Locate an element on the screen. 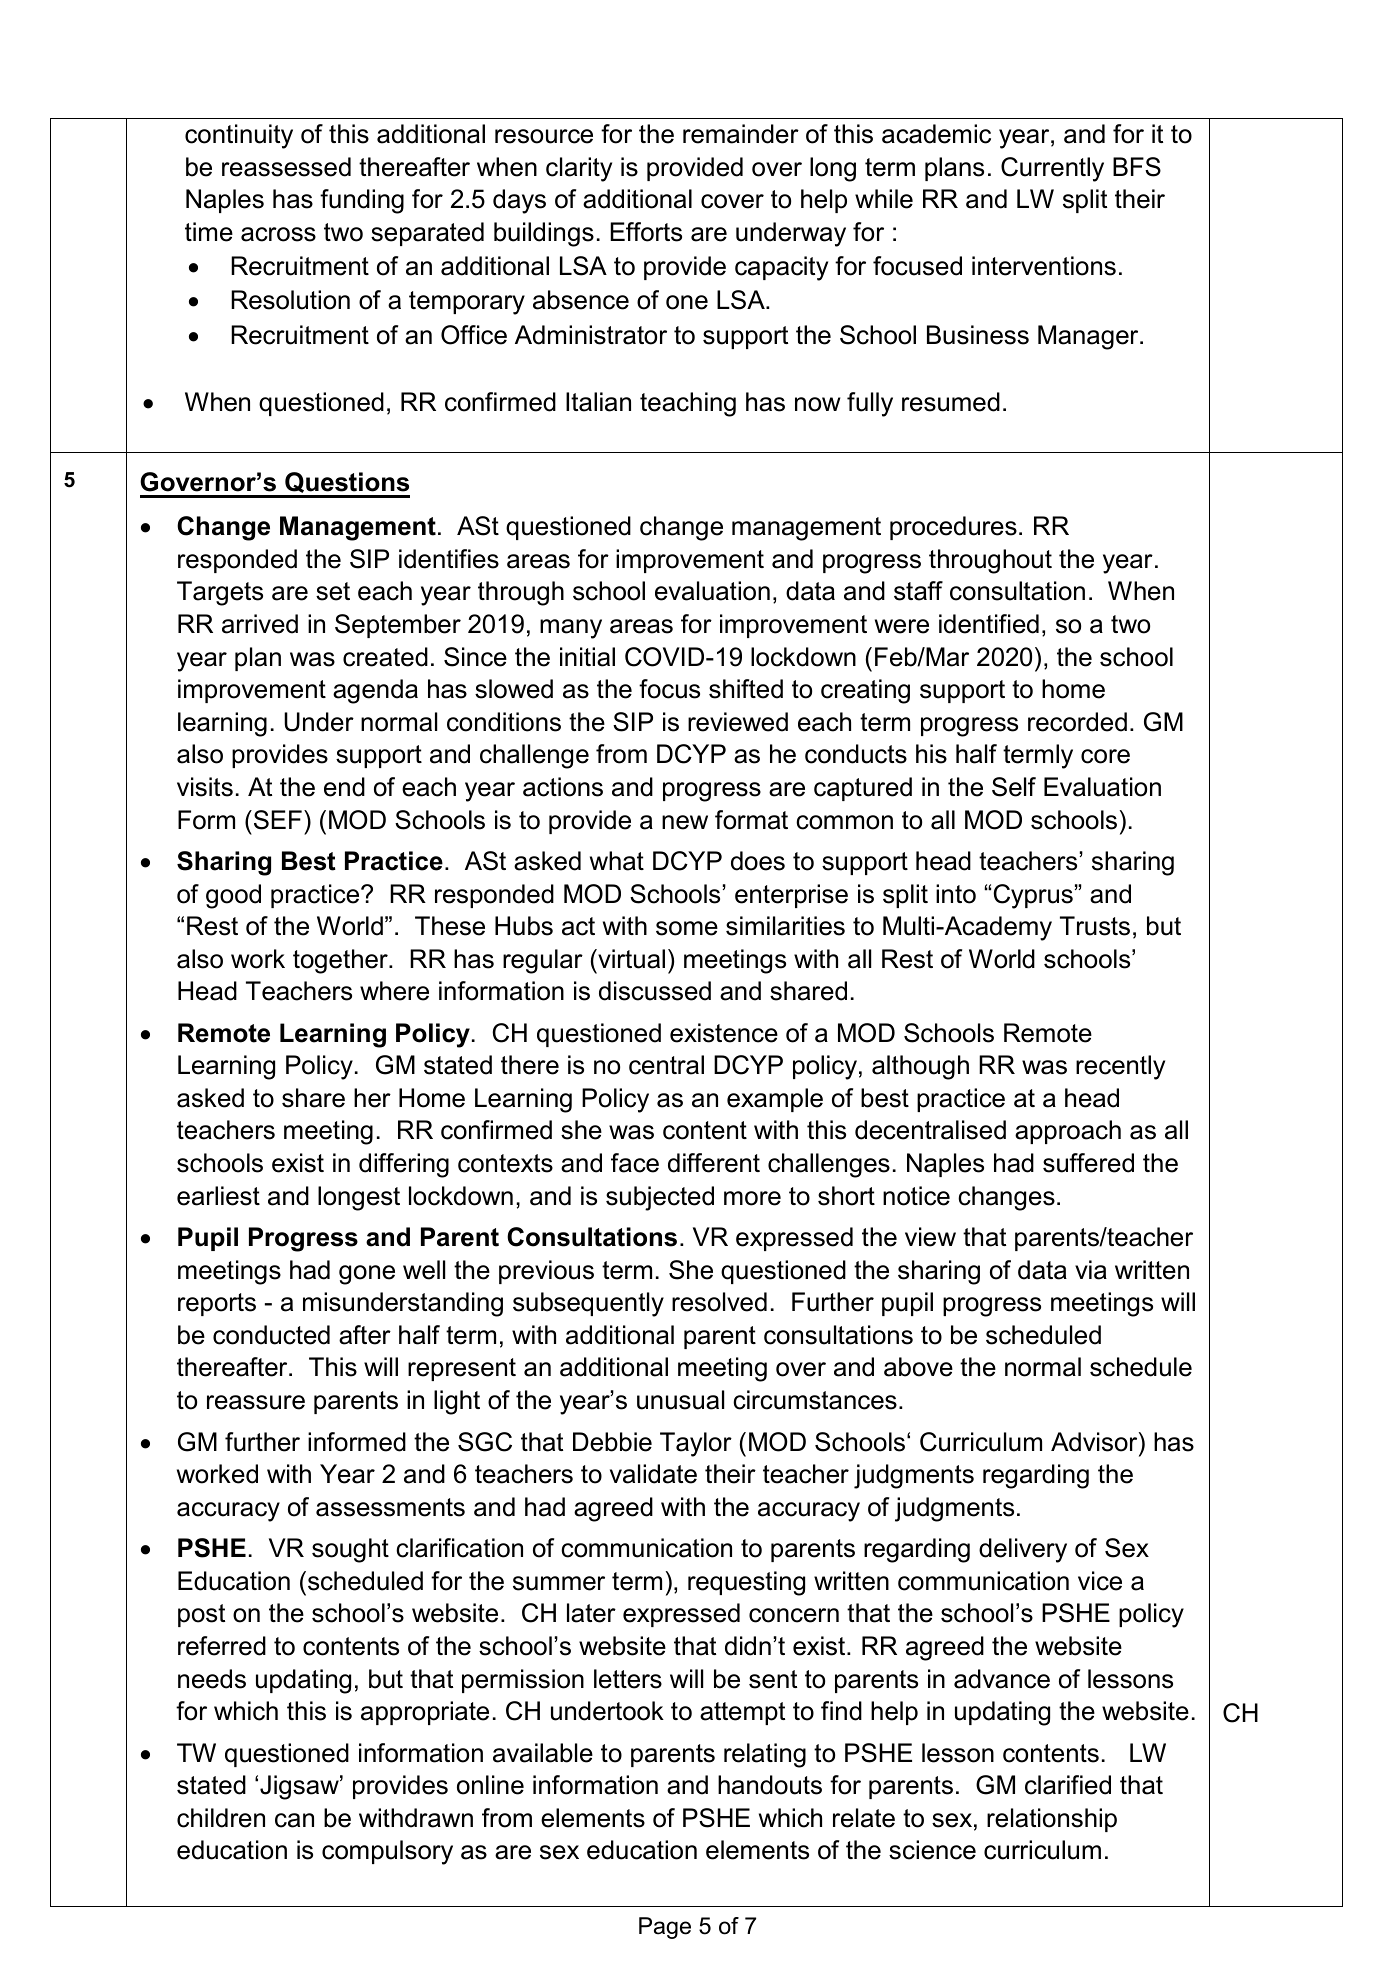 This screenshot has height=1973, width=1395. can is located at coordinates (294, 1820).
